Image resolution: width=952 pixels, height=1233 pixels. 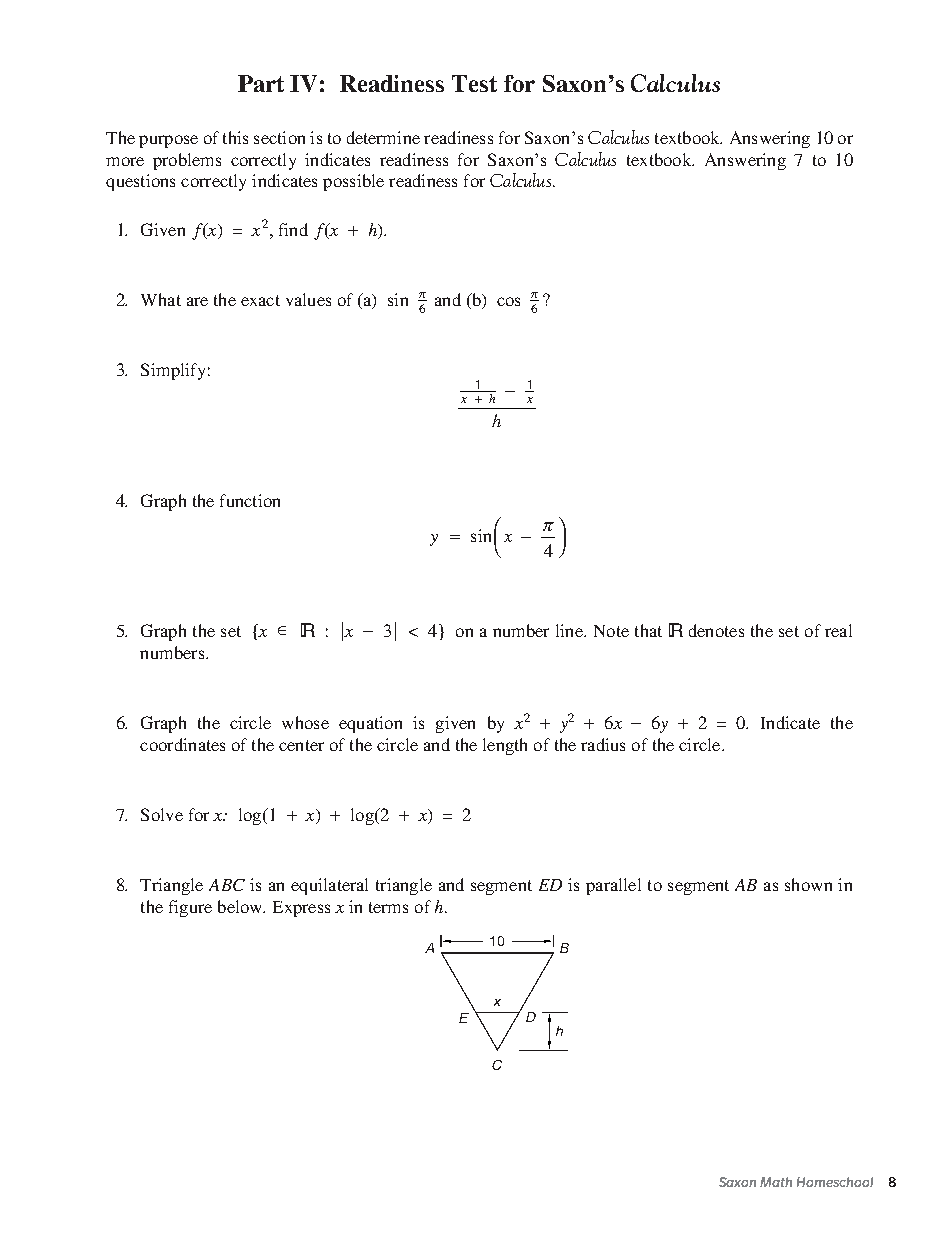 What do you see at coordinates (190, 908) in the screenshot?
I see `figure` at bounding box center [190, 908].
